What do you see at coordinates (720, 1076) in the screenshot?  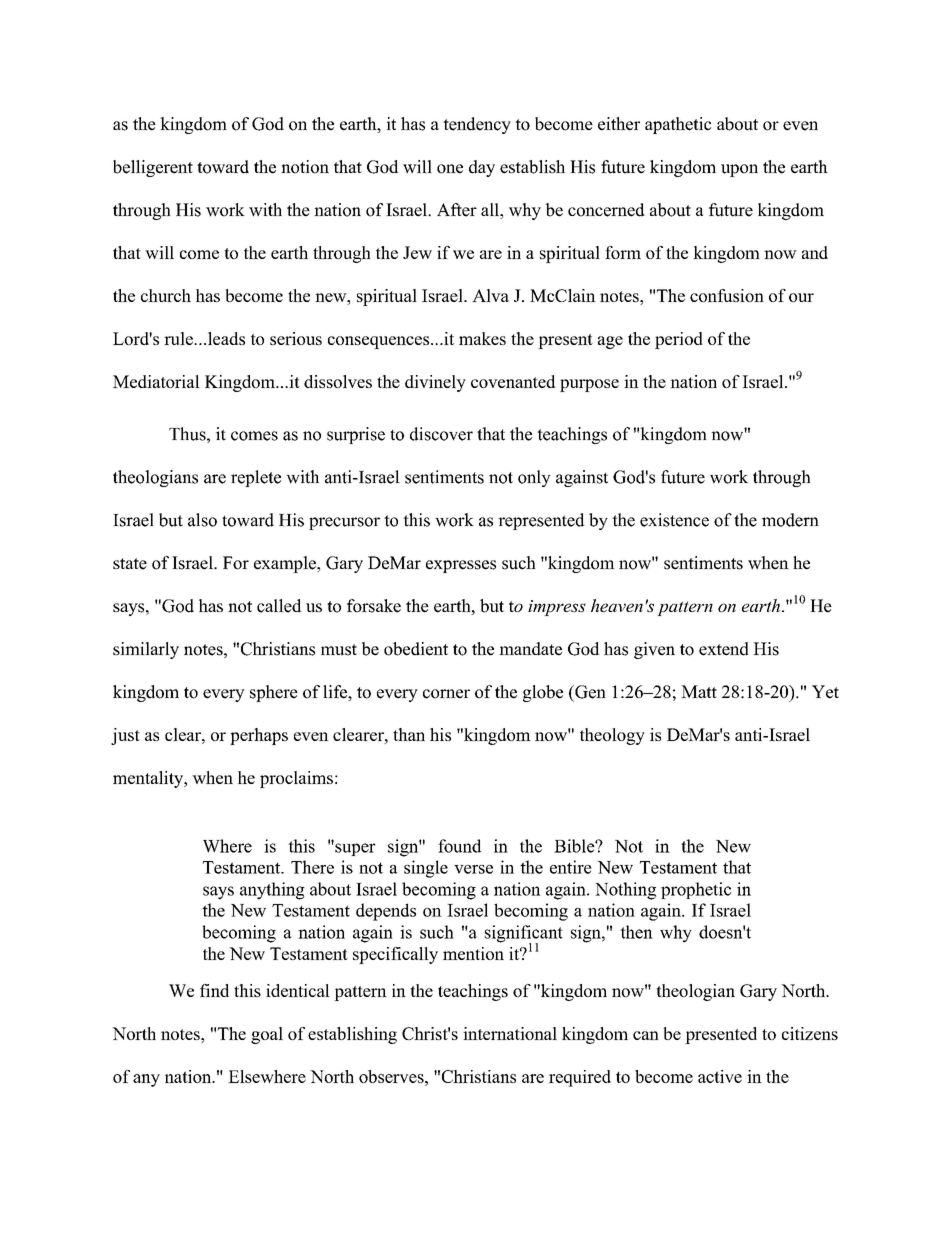 I see `active` at bounding box center [720, 1076].
